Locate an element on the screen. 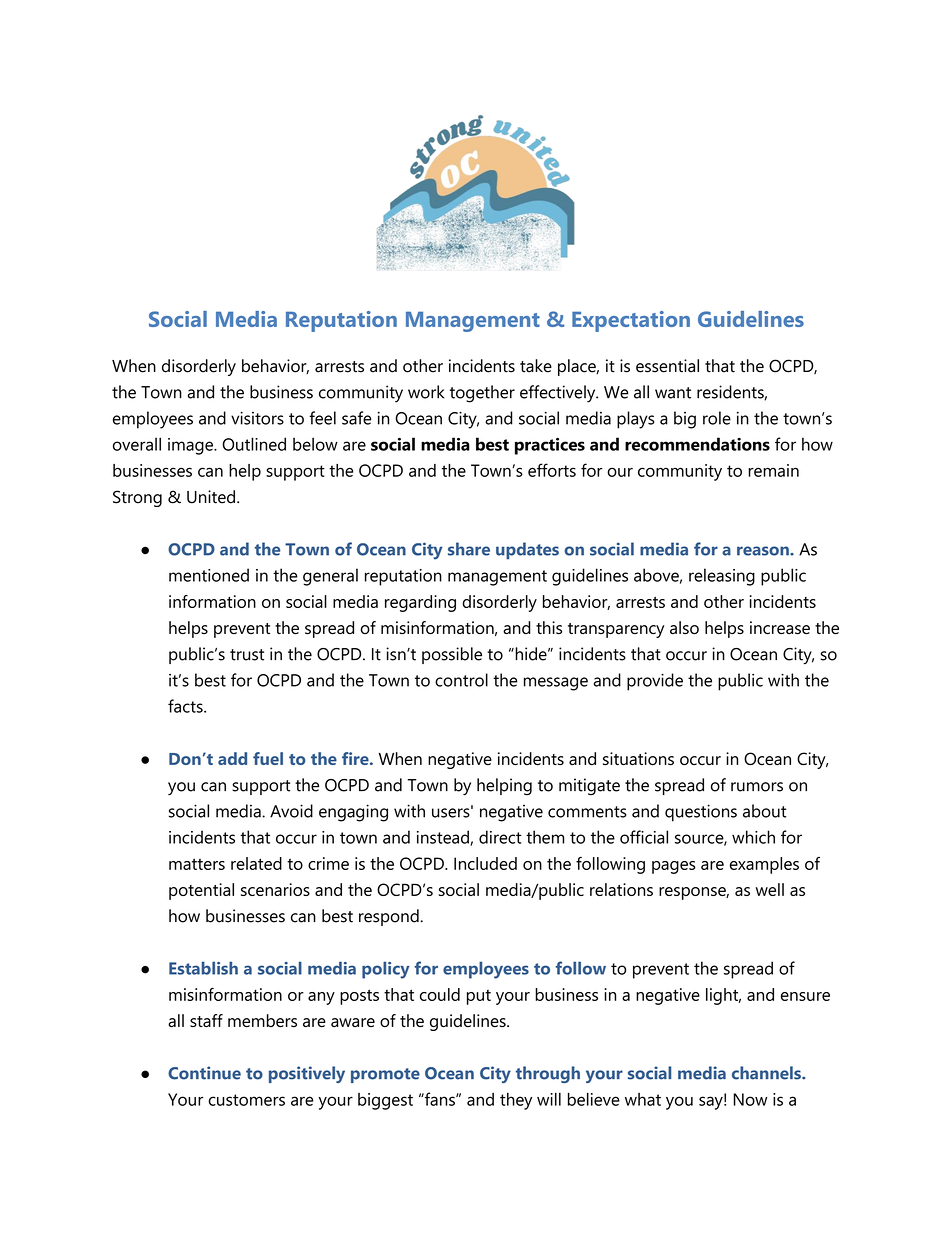 The height and width of the screenshot is (1233, 952). Continue is located at coordinates (204, 1073).
